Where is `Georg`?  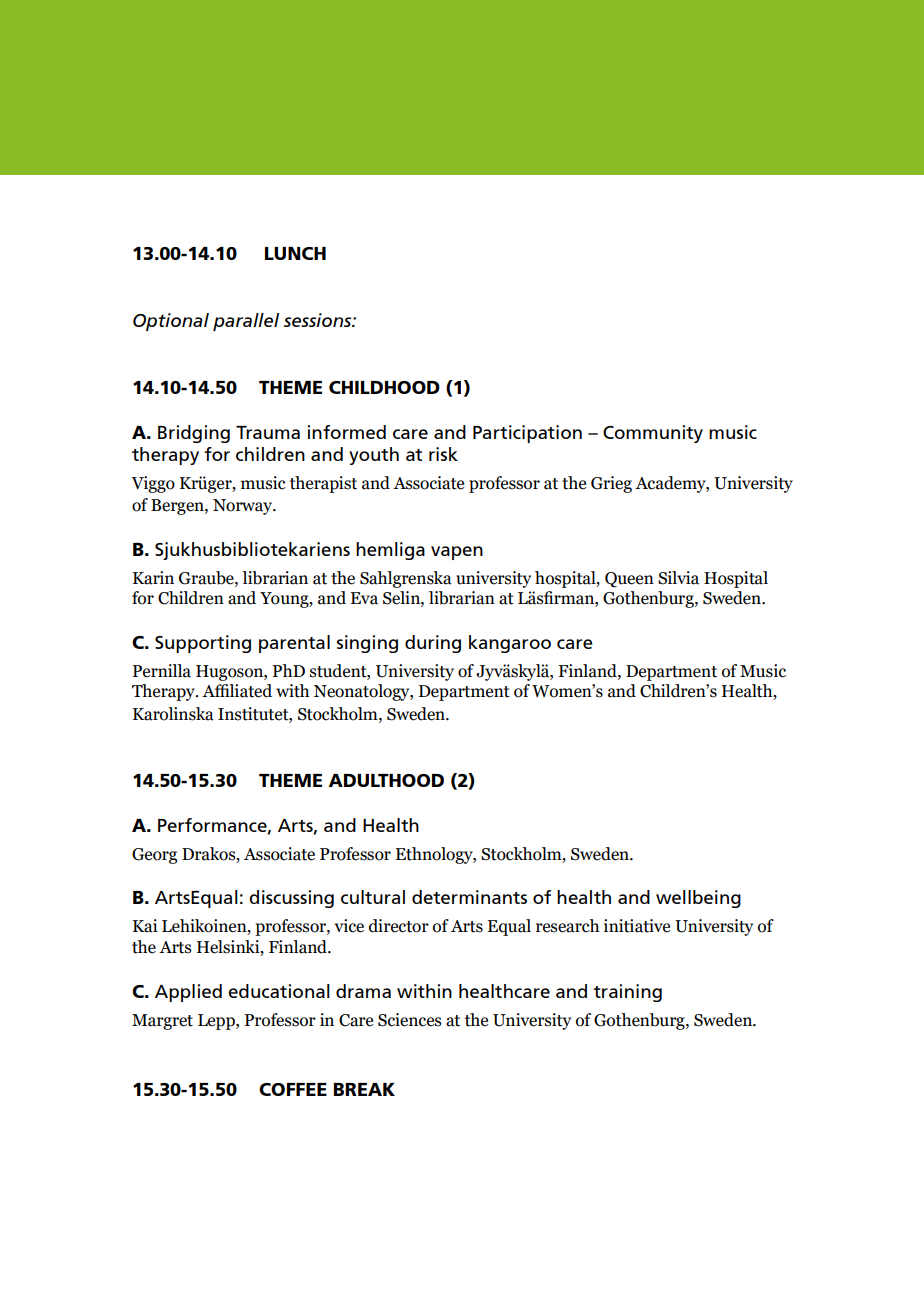
Georg is located at coordinates (154, 856).
